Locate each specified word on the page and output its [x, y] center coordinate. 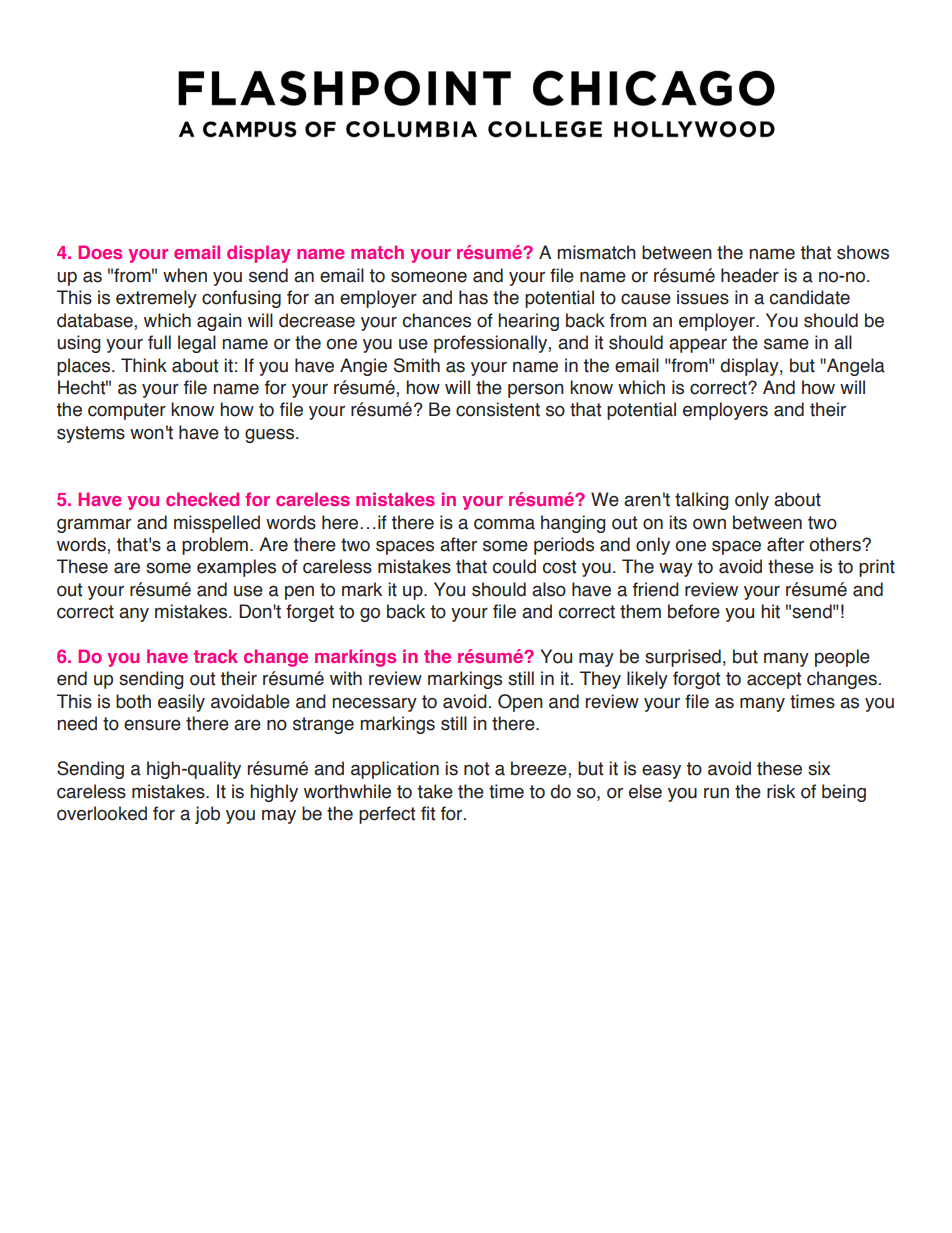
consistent [498, 409]
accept [774, 680]
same [786, 344]
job [207, 815]
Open [520, 703]
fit [428, 813]
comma [504, 524]
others [836, 544]
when [185, 275]
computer [127, 411]
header [750, 275]
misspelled [217, 524]
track [216, 656]
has [473, 297]
